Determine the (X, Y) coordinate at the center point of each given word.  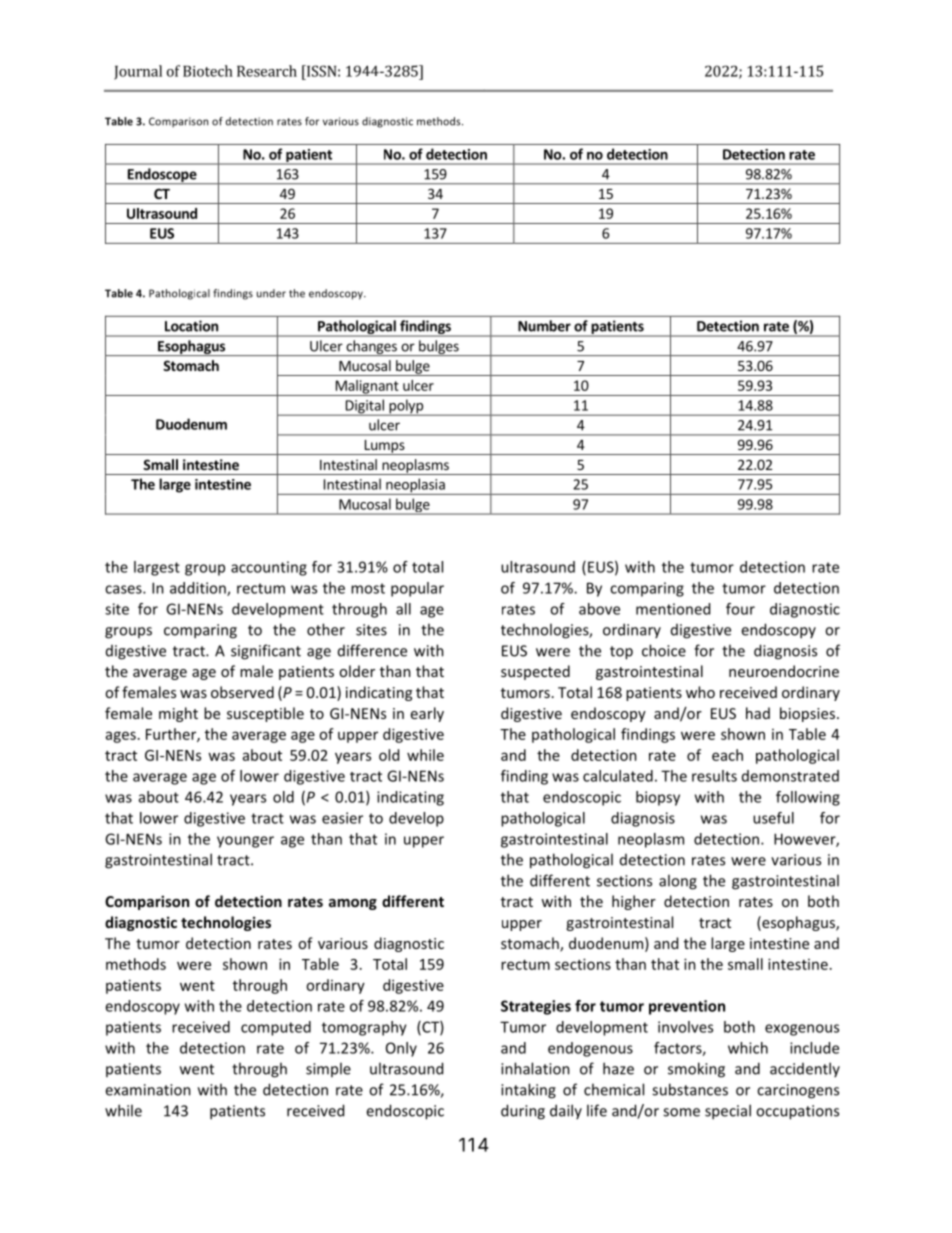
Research (267, 71)
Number (544, 326)
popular (417, 589)
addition (199, 589)
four (740, 609)
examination (148, 1090)
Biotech (208, 71)
